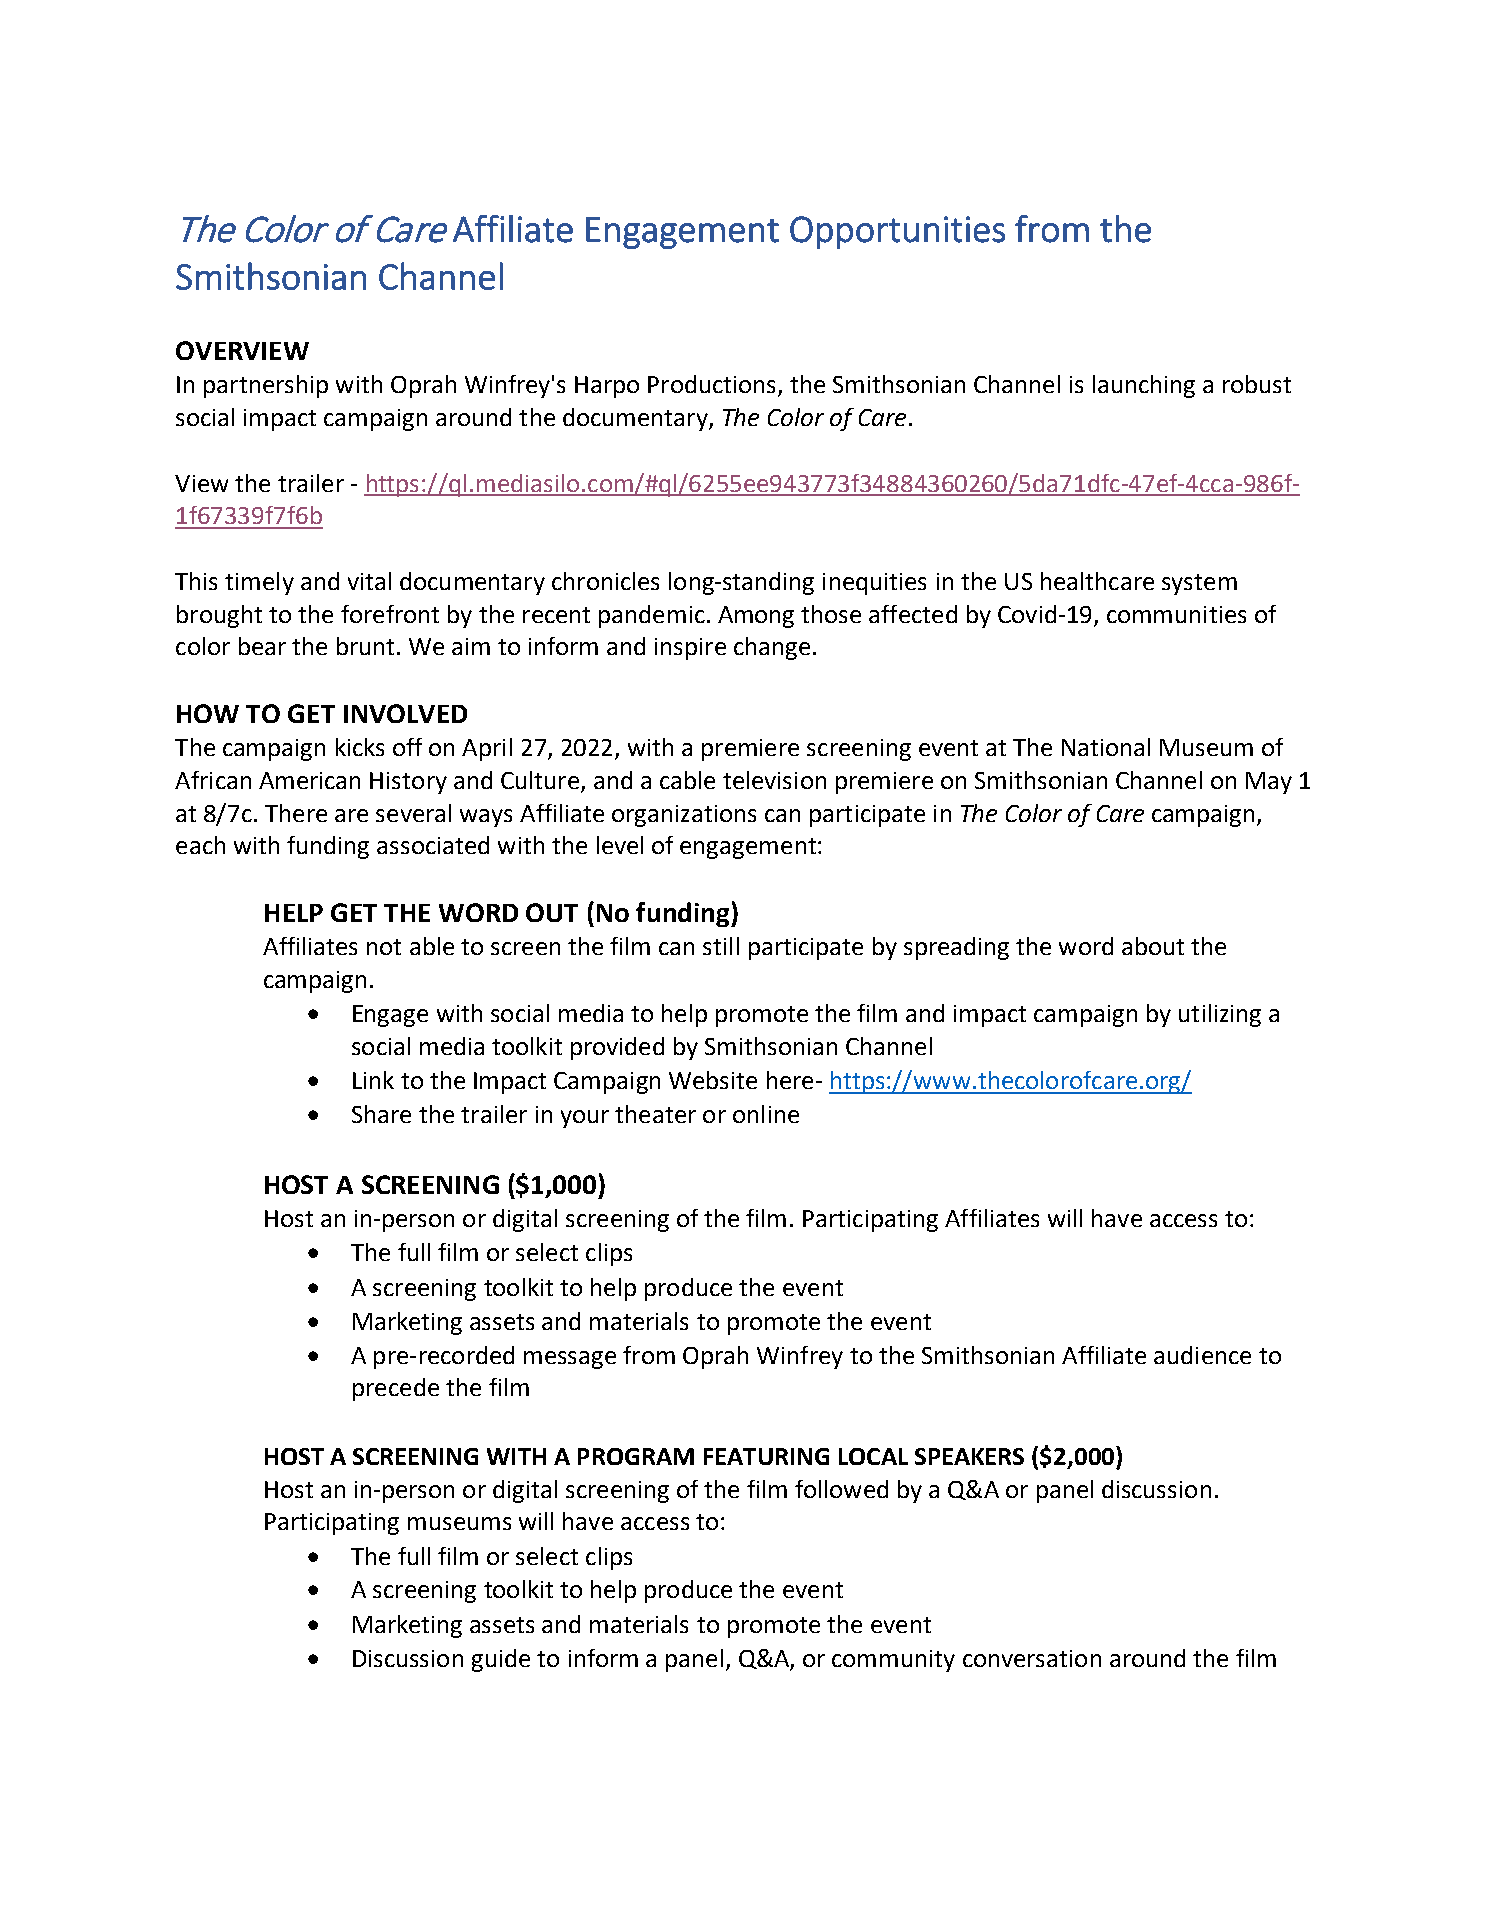 This document has height=1929, width=1491. Describe the element at coordinates (774, 780) in the document. I see `television` at that location.
